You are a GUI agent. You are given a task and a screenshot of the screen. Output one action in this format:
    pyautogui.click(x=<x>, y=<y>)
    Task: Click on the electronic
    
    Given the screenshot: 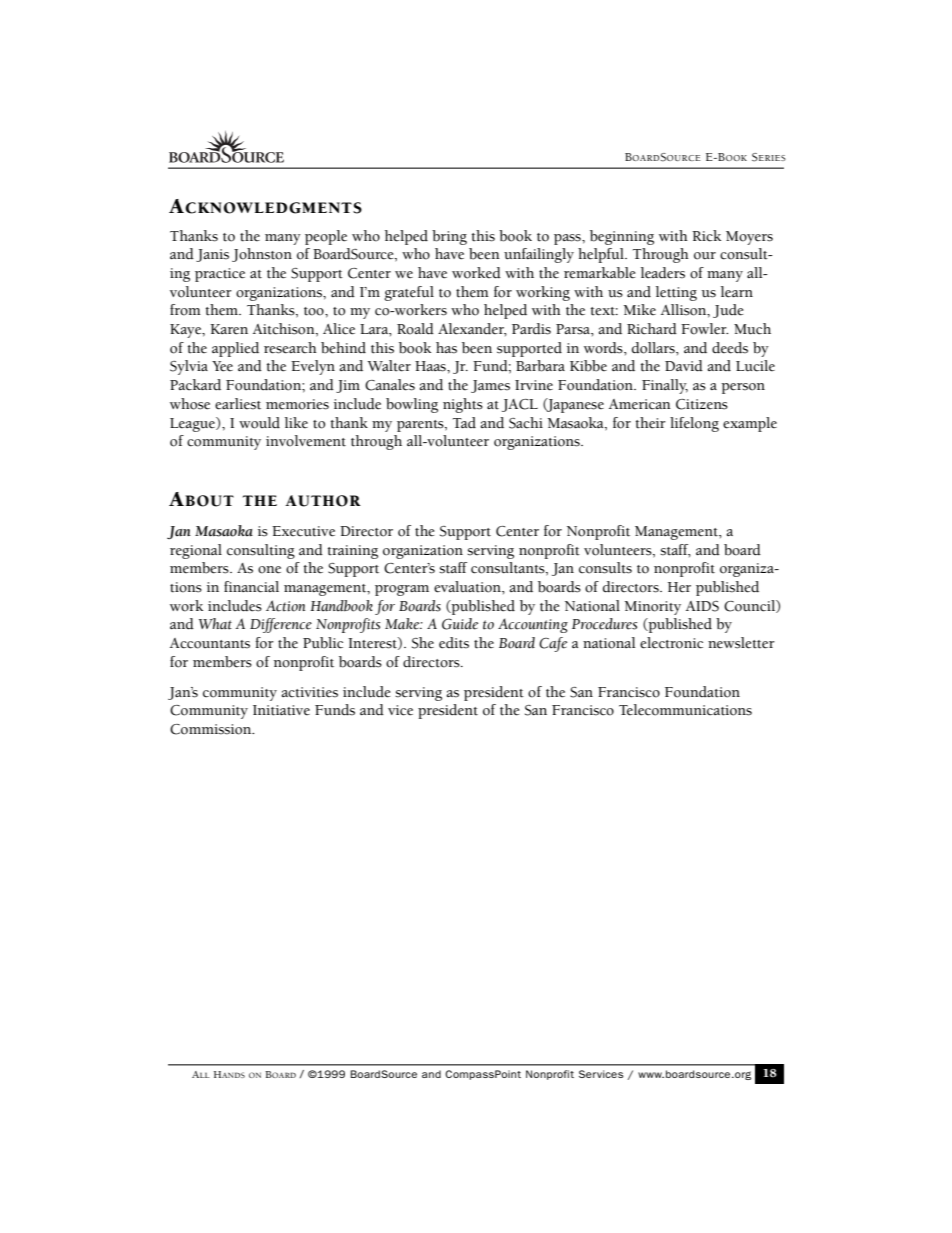 What is the action you would take?
    pyautogui.click(x=671, y=643)
